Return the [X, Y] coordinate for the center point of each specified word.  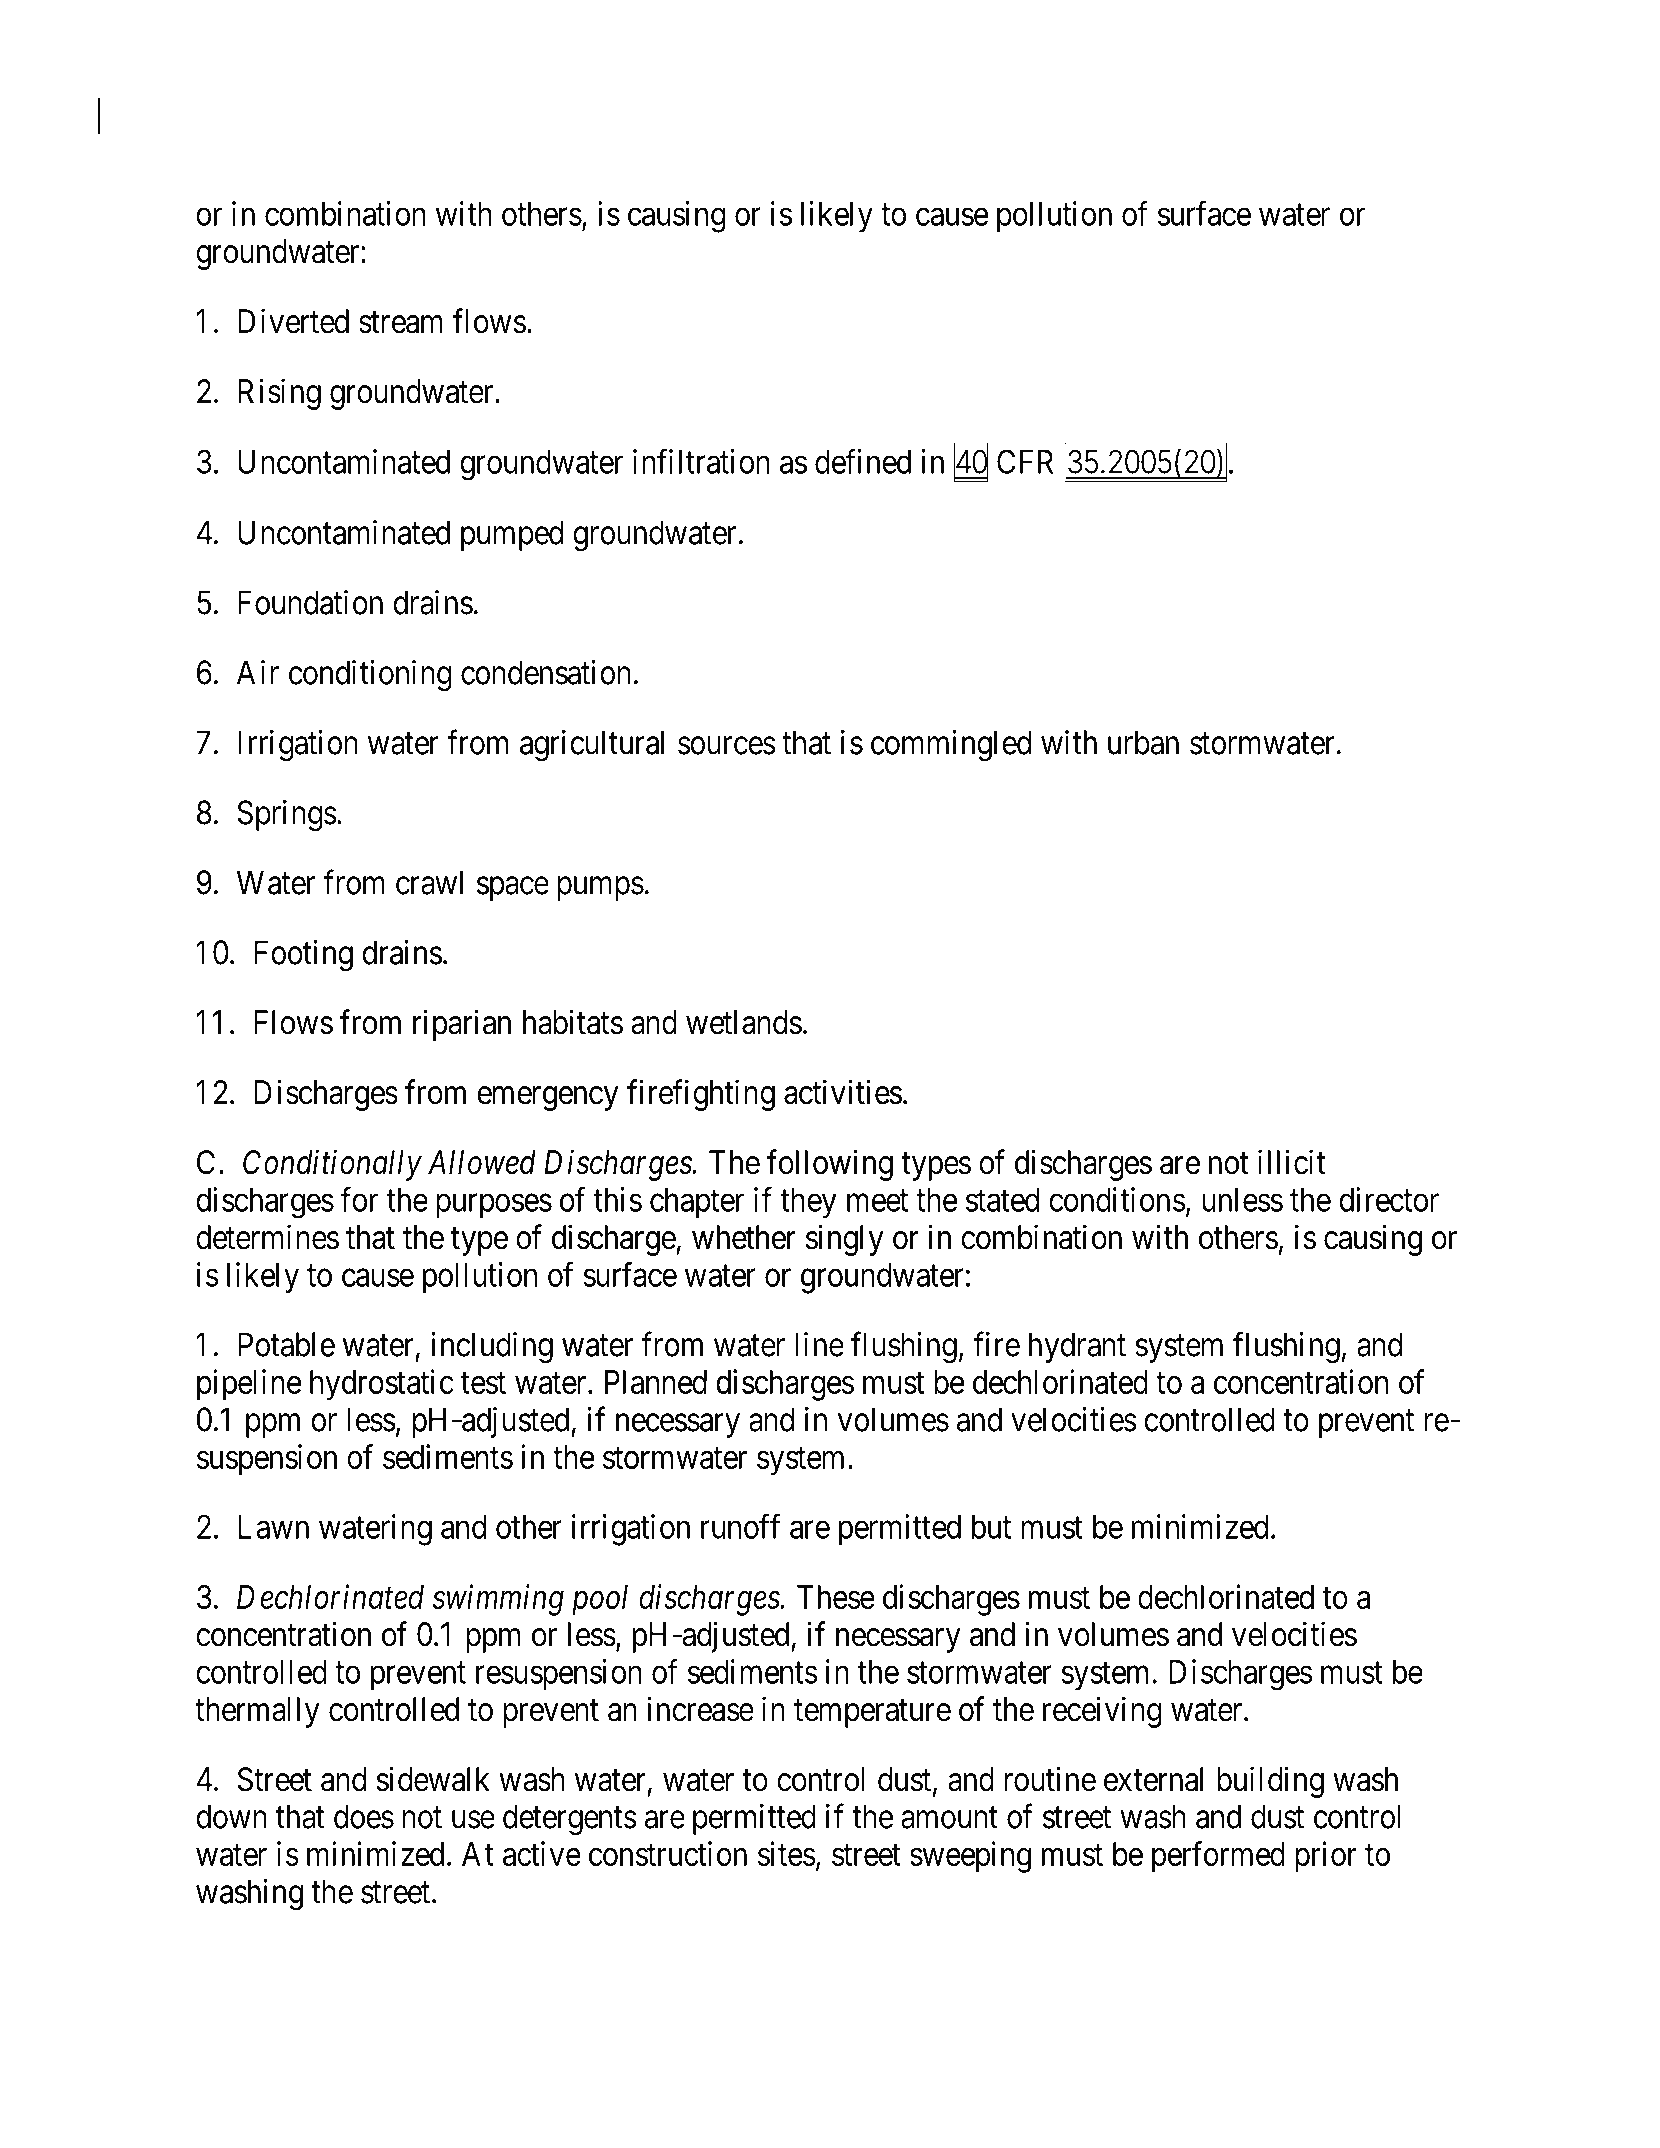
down [231, 1816]
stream [401, 323]
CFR [1025, 461]
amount [949, 1818]
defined [863, 461]
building [1270, 1782]
